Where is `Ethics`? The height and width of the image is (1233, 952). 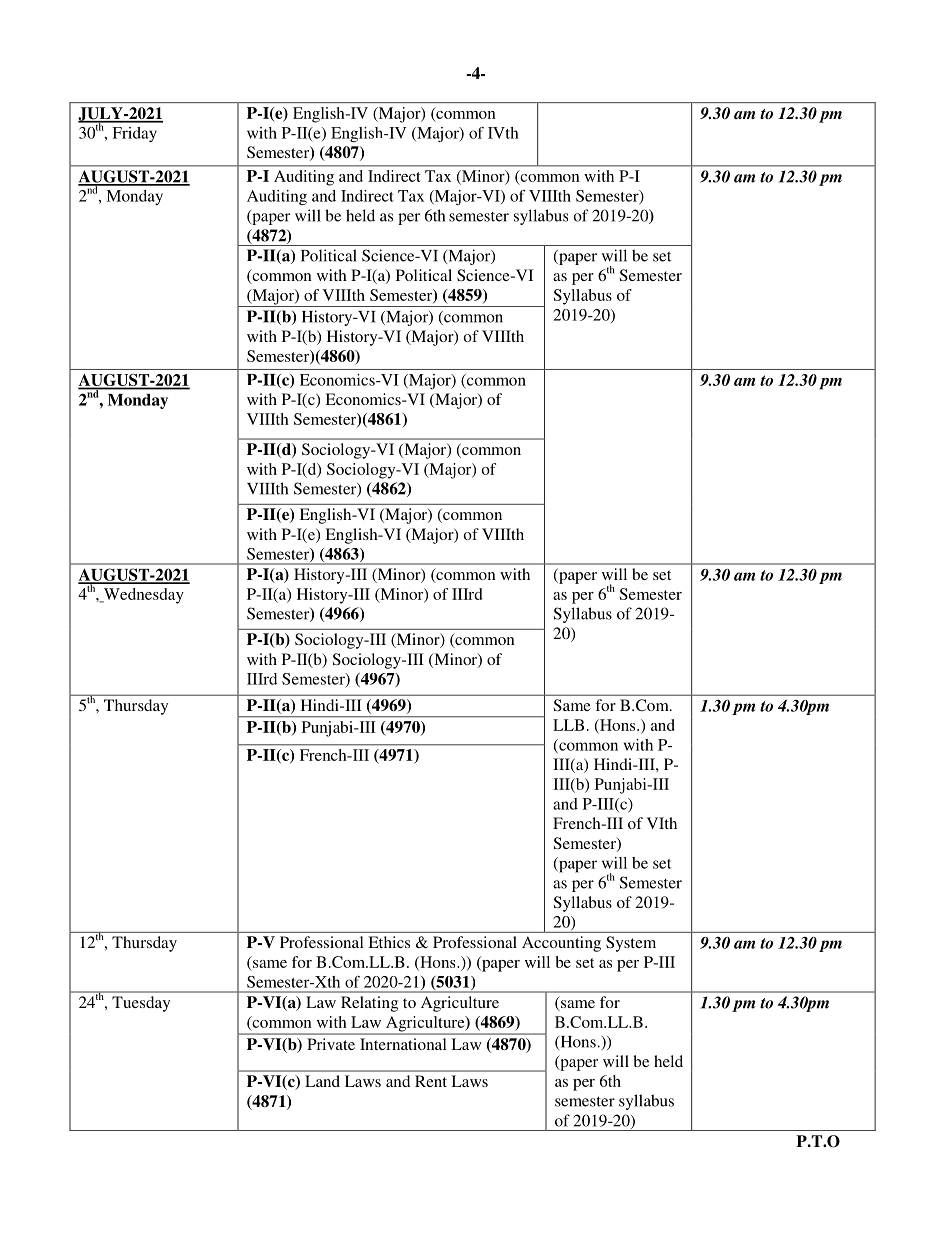
Ethics is located at coordinates (389, 942).
